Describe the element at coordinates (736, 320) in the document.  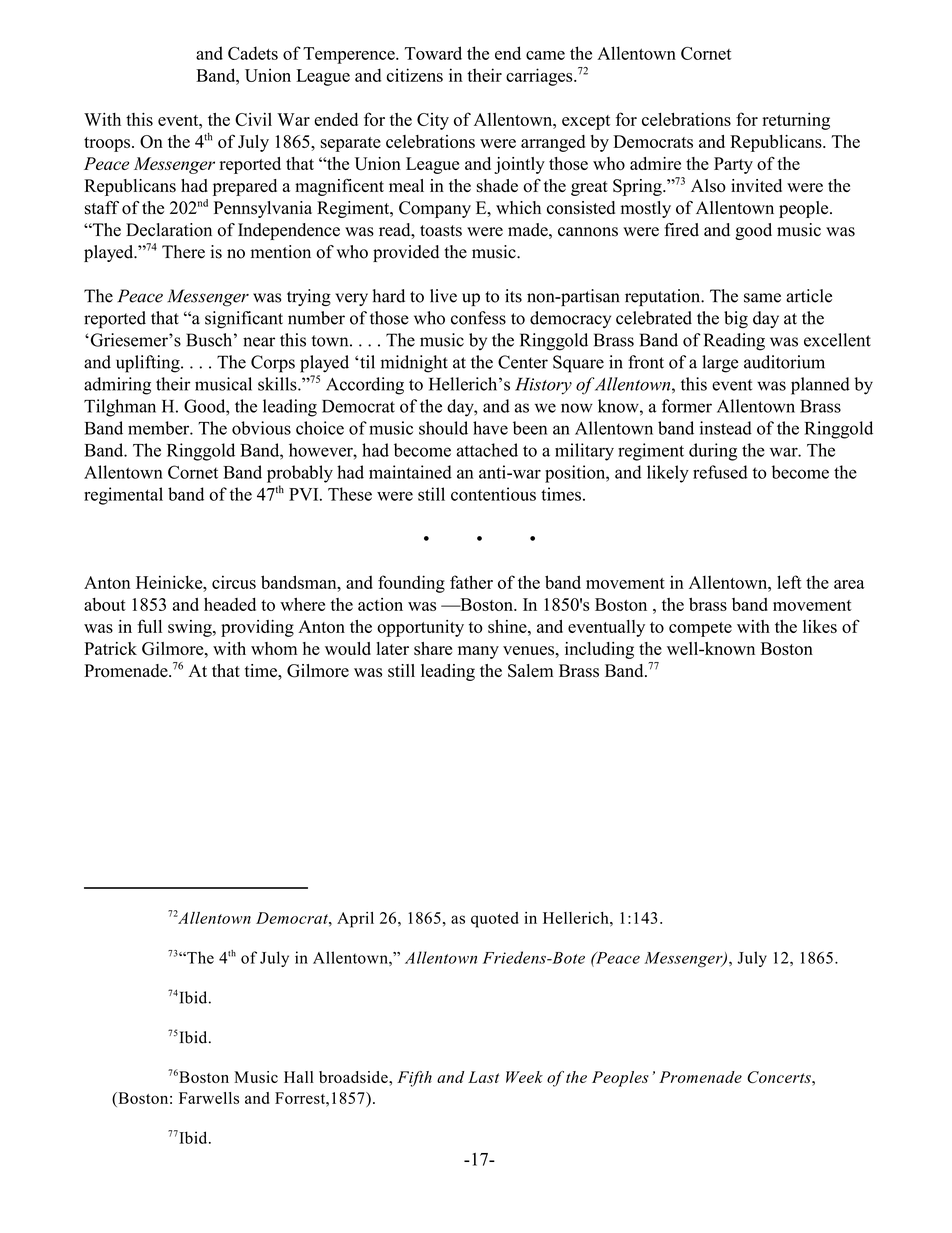
I see `big` at that location.
